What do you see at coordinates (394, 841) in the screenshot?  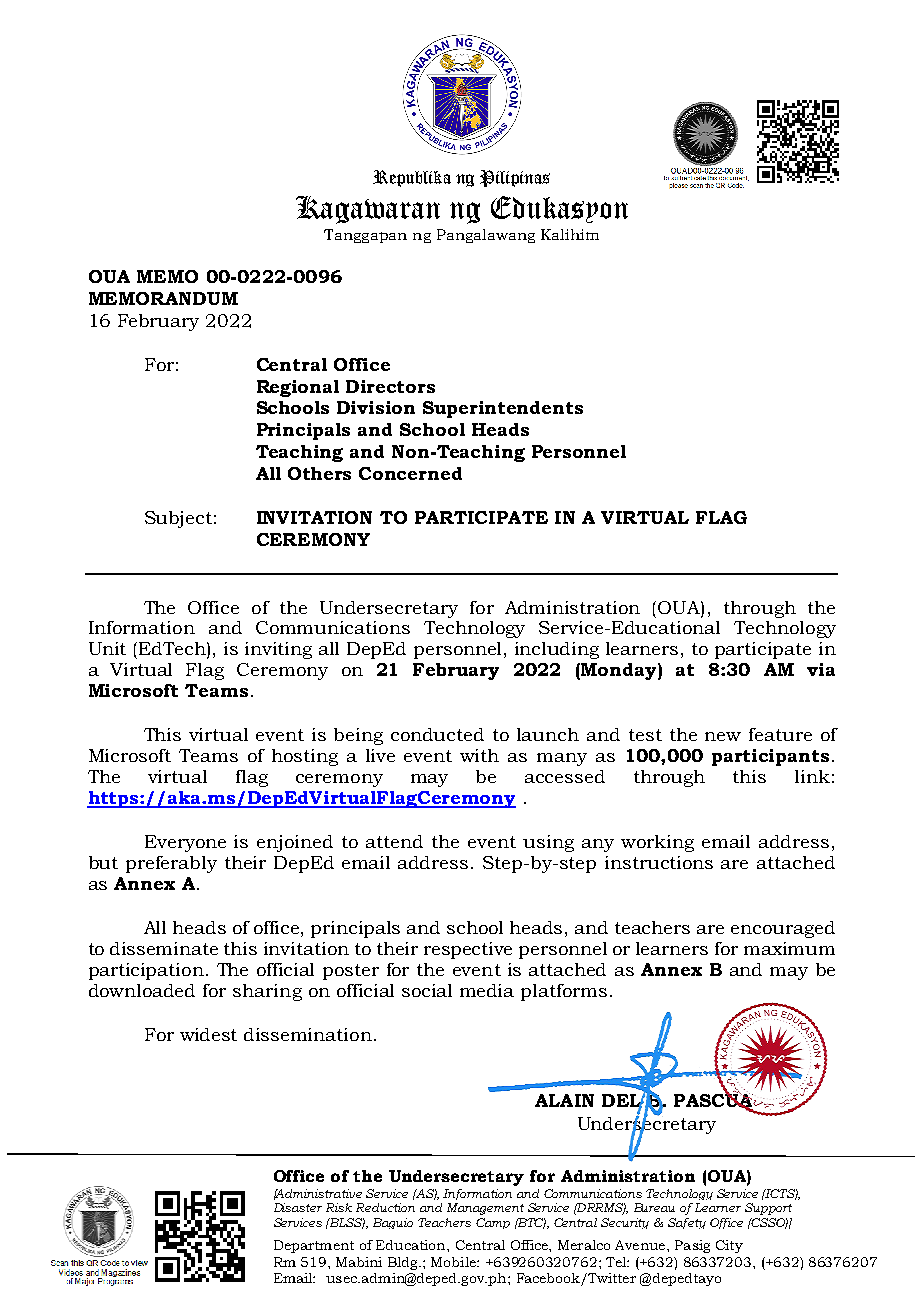 I see `attend` at bounding box center [394, 841].
